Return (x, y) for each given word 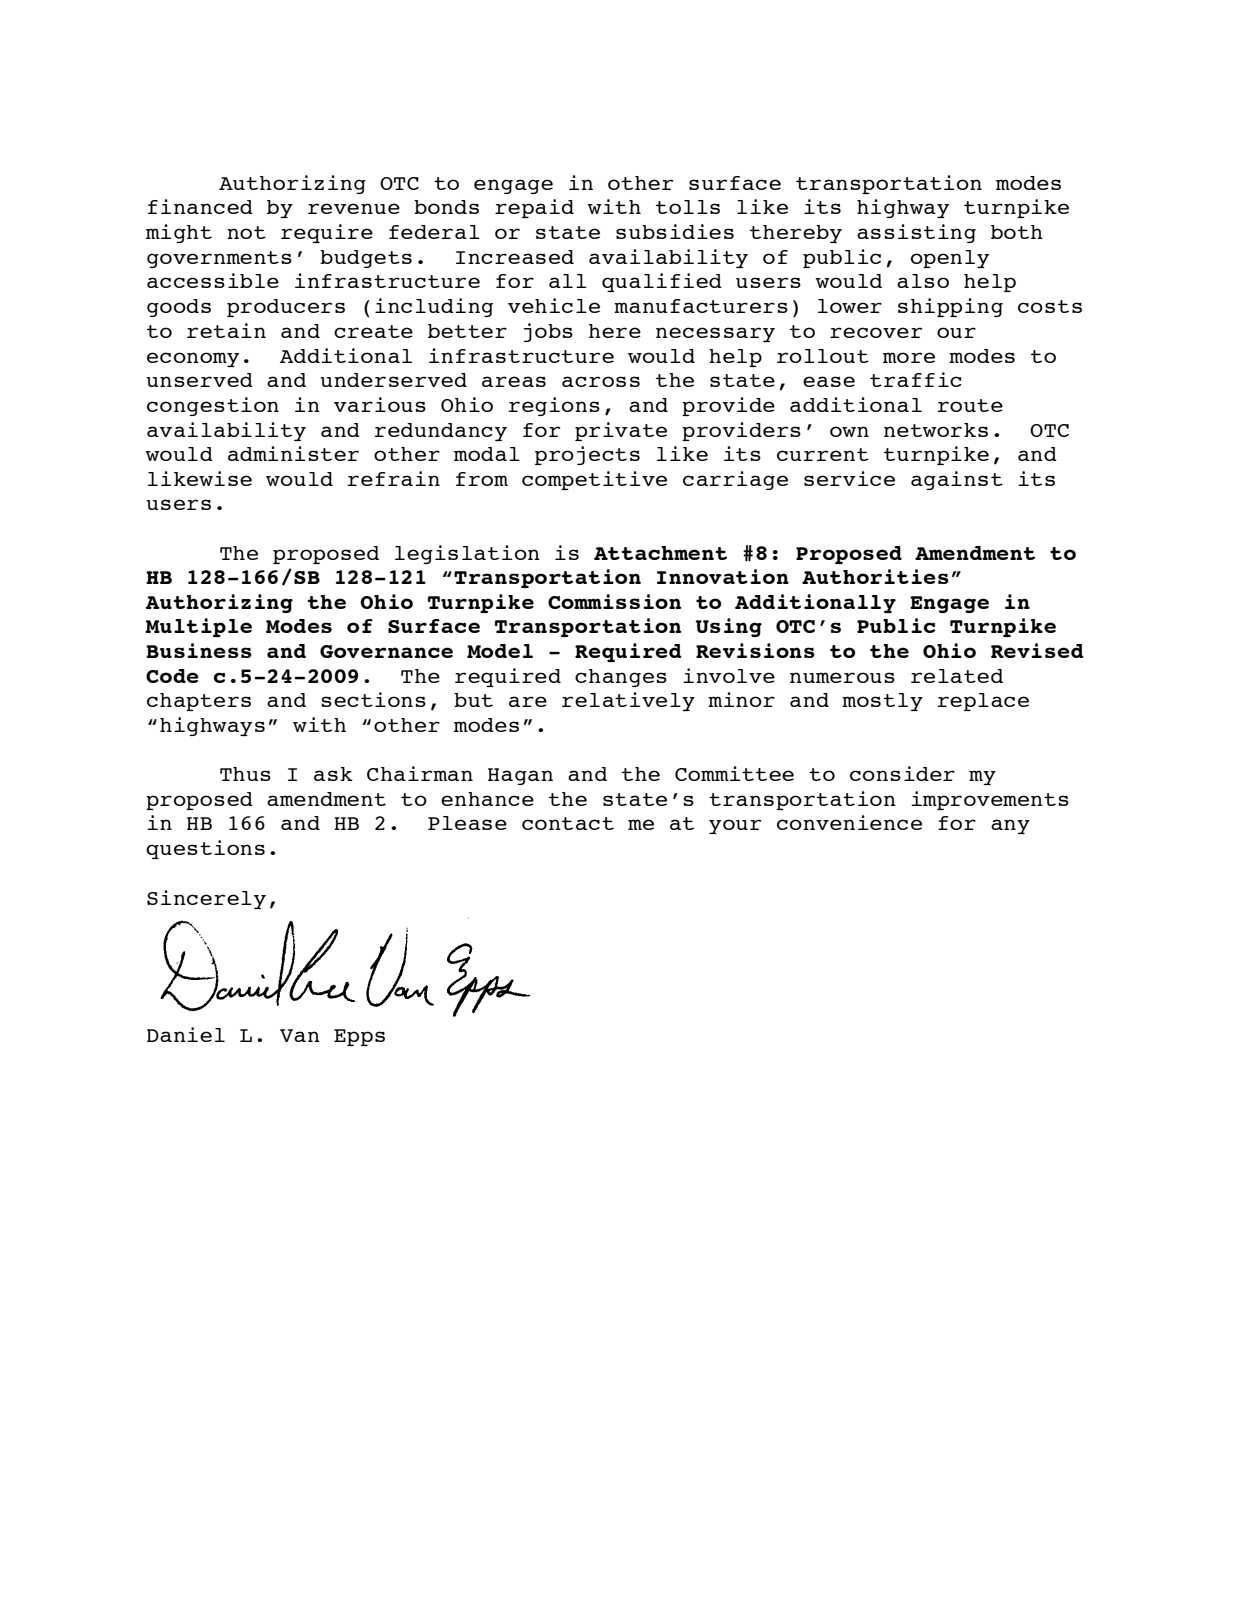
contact (568, 823)
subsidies (675, 231)
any (1010, 826)
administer (293, 453)
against (957, 480)
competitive (594, 480)
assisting (916, 233)
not (246, 232)
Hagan (520, 776)
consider (902, 773)
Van (300, 1035)
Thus (245, 774)
